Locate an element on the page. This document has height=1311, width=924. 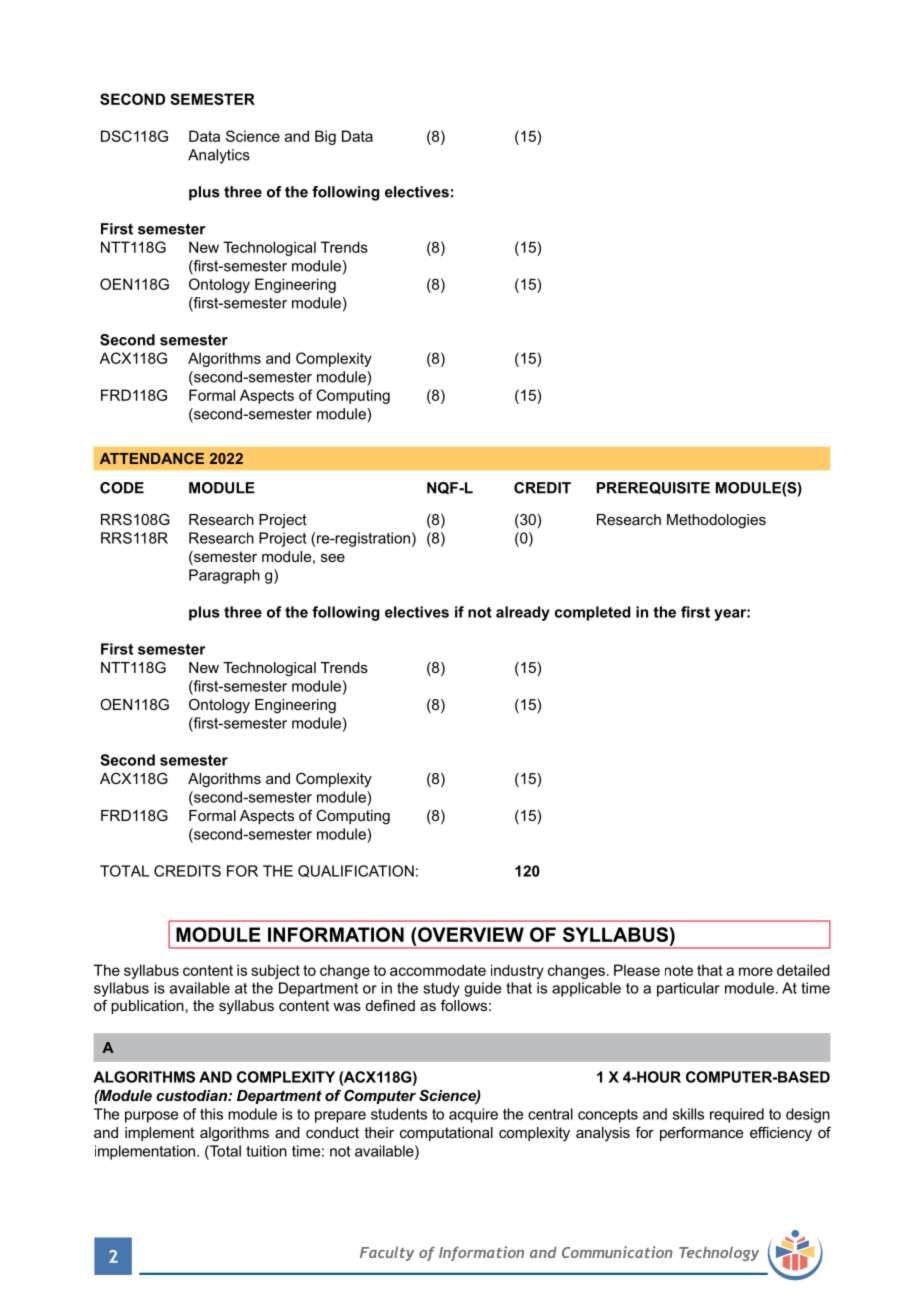
Technology is located at coordinates (719, 1253).
